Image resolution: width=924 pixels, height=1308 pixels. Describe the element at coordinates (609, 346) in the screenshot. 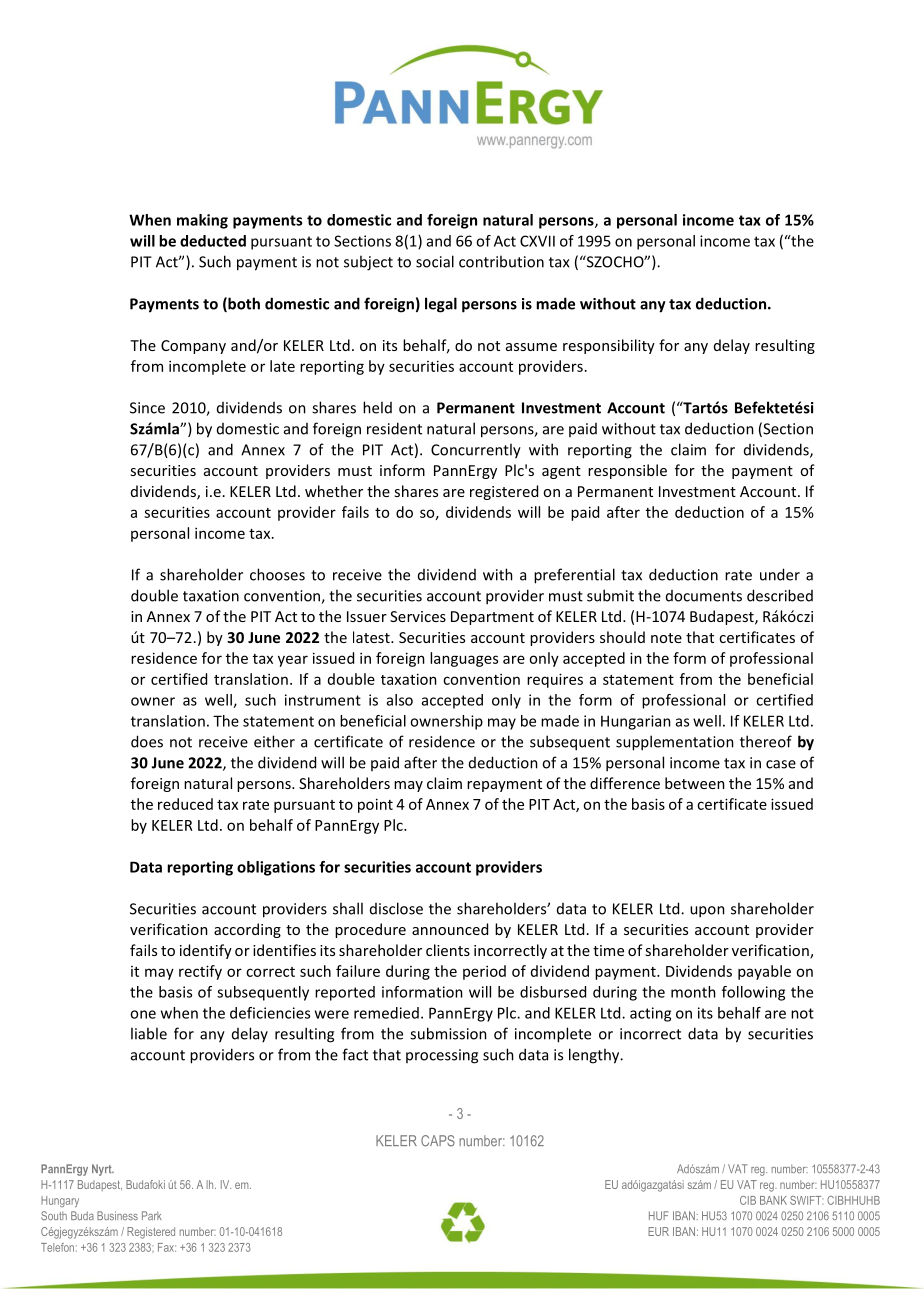

I see `responsibility` at that location.
